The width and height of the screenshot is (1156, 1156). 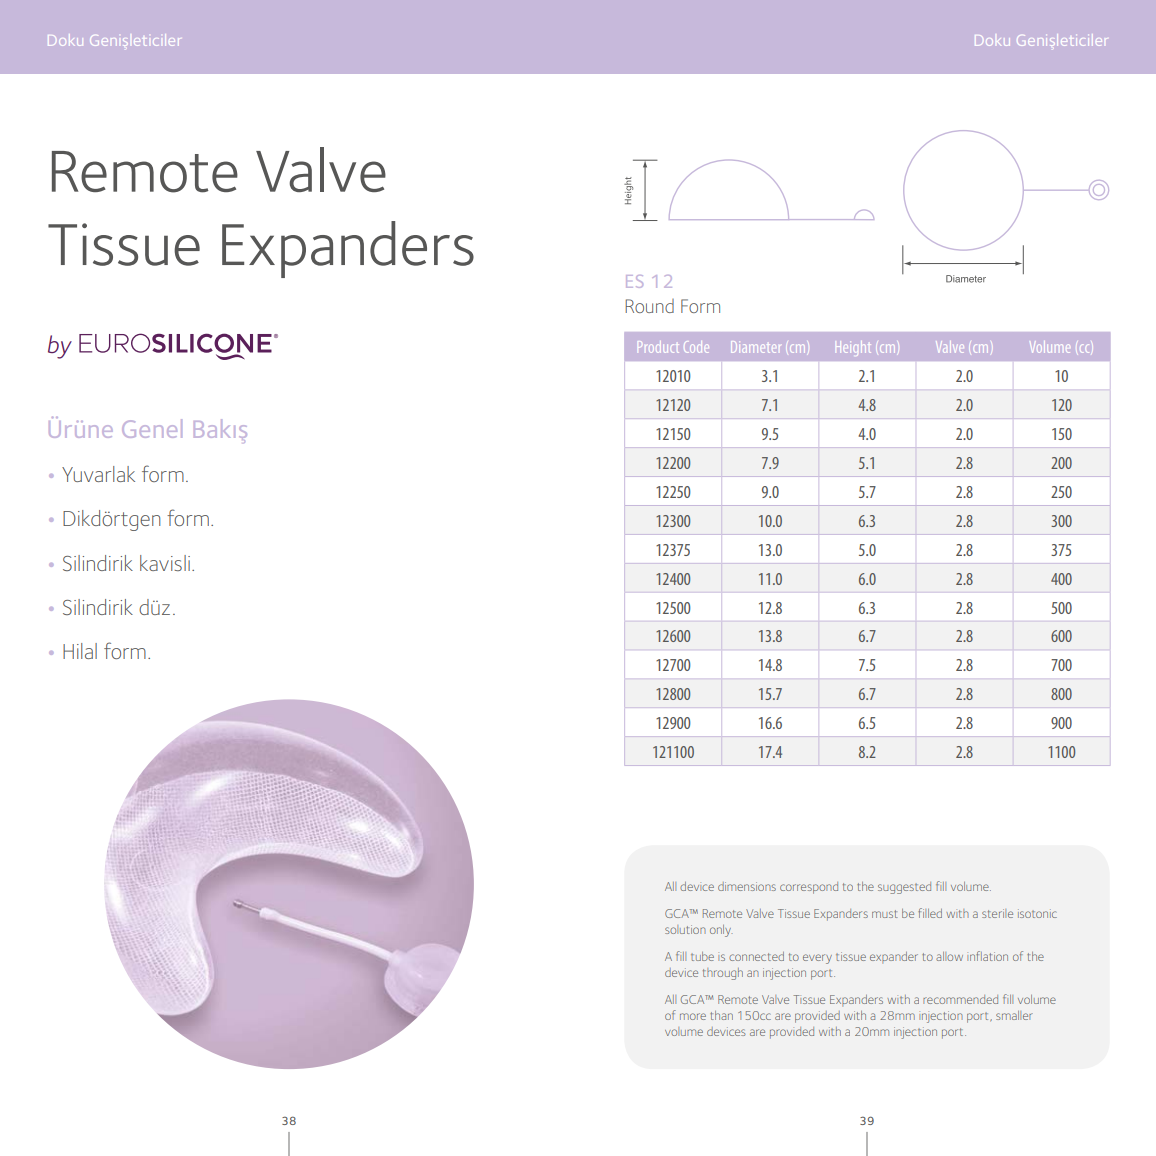 I want to click on dimensions, so click(x=747, y=886).
